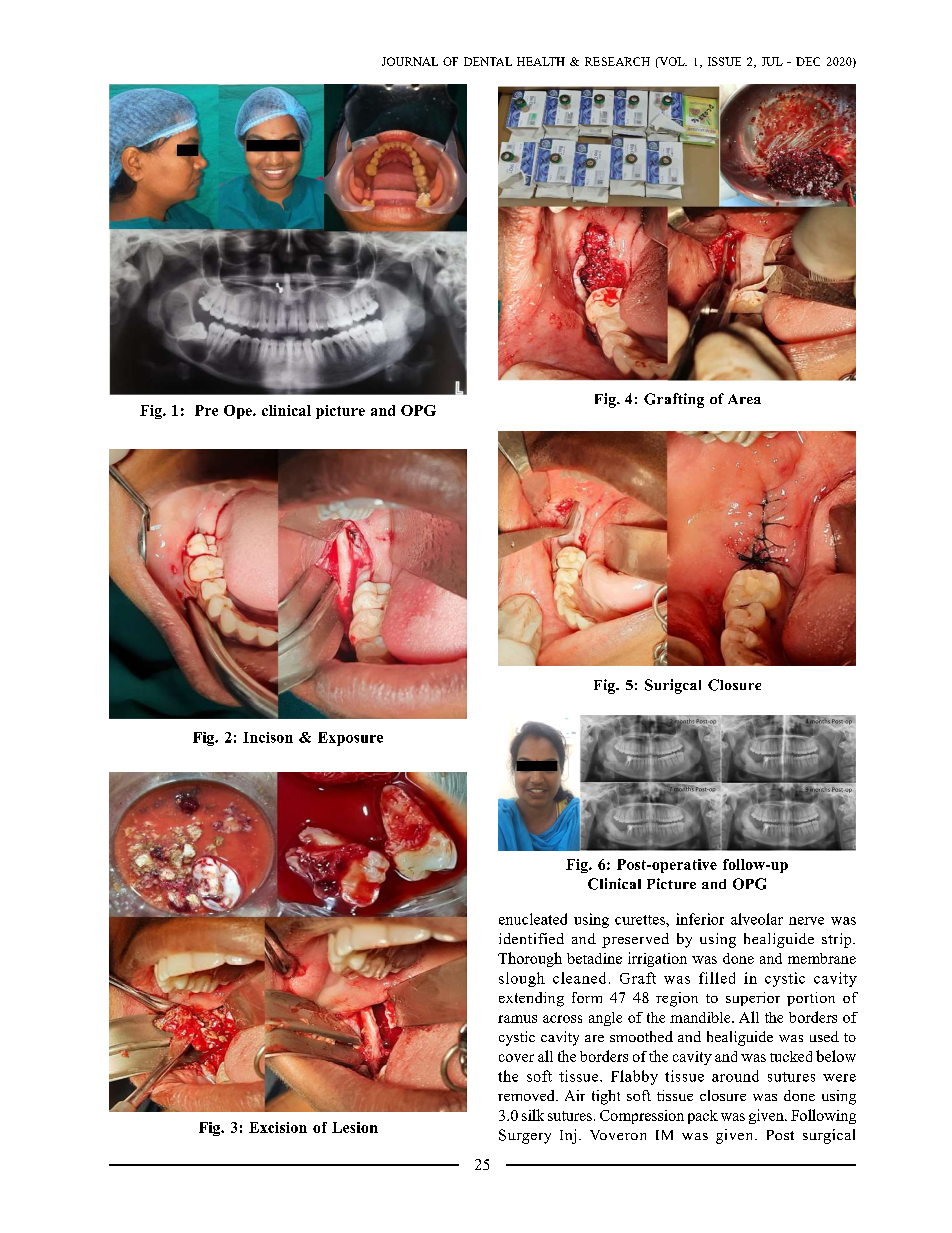 The height and width of the screenshot is (1233, 952). I want to click on identified, so click(531, 938).
